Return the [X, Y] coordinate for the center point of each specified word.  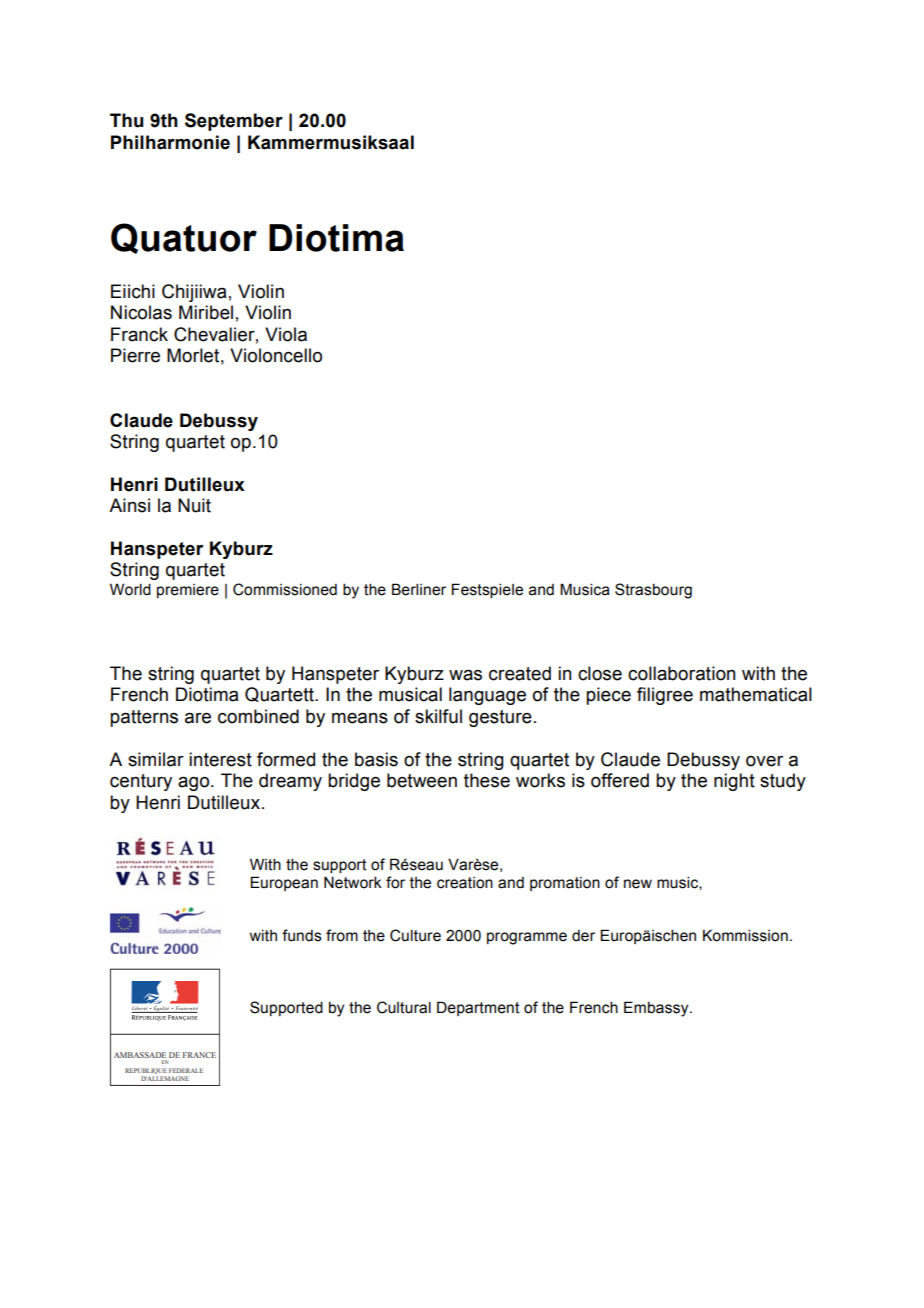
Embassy [657, 1009]
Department [478, 1008]
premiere [188, 591]
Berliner [419, 589]
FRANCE [199, 1055]
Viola [286, 334]
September [234, 122]
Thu [127, 120]
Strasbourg [653, 591]
